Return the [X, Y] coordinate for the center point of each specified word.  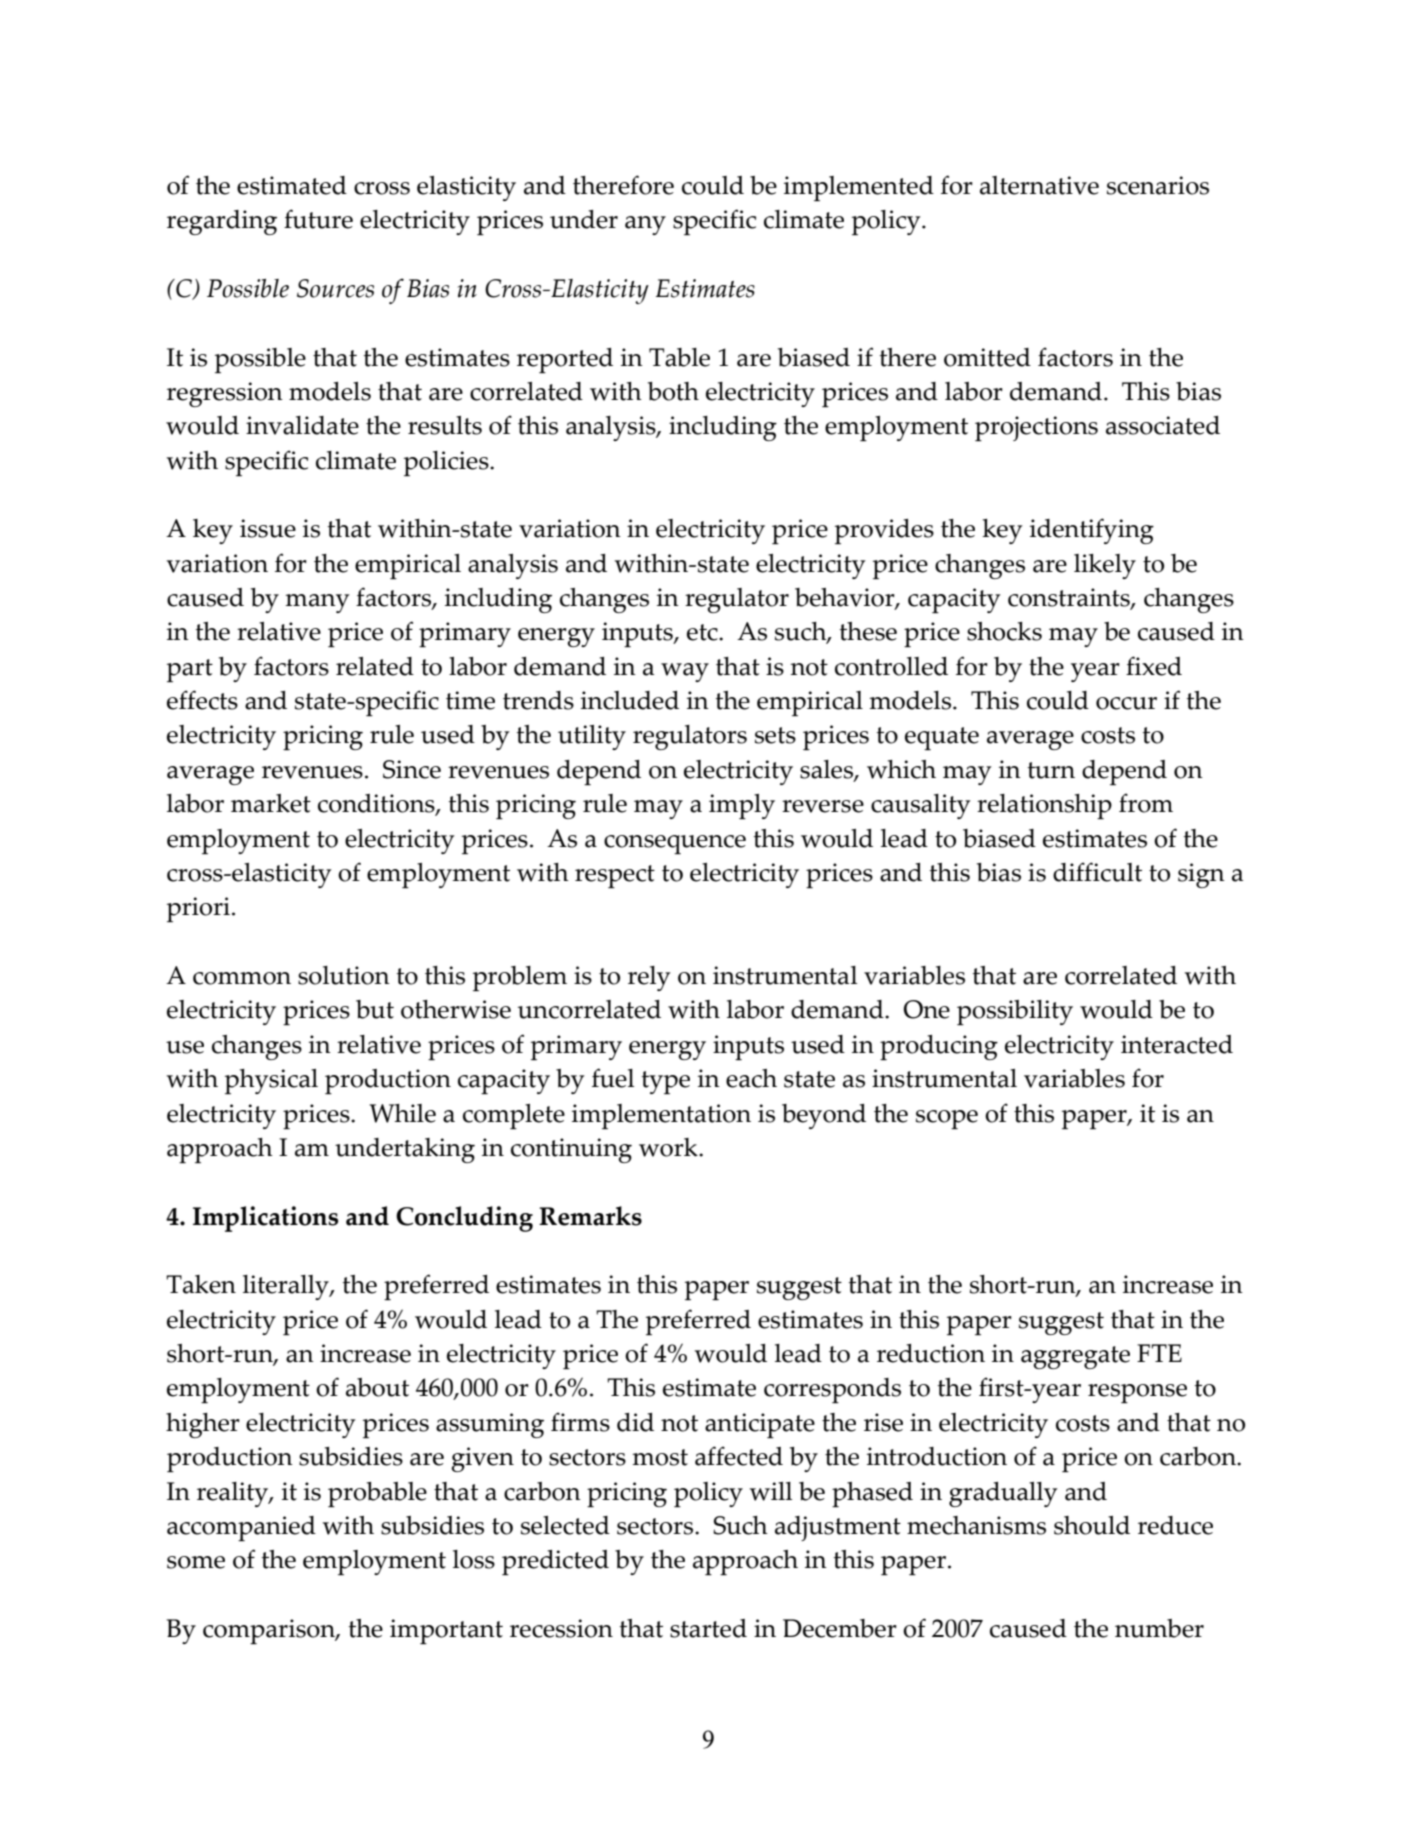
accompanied [241, 1528]
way [685, 672]
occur [1126, 703]
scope [947, 1119]
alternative [1039, 185]
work [669, 1147]
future [318, 219]
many [317, 603]
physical [271, 1081]
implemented [859, 188]
